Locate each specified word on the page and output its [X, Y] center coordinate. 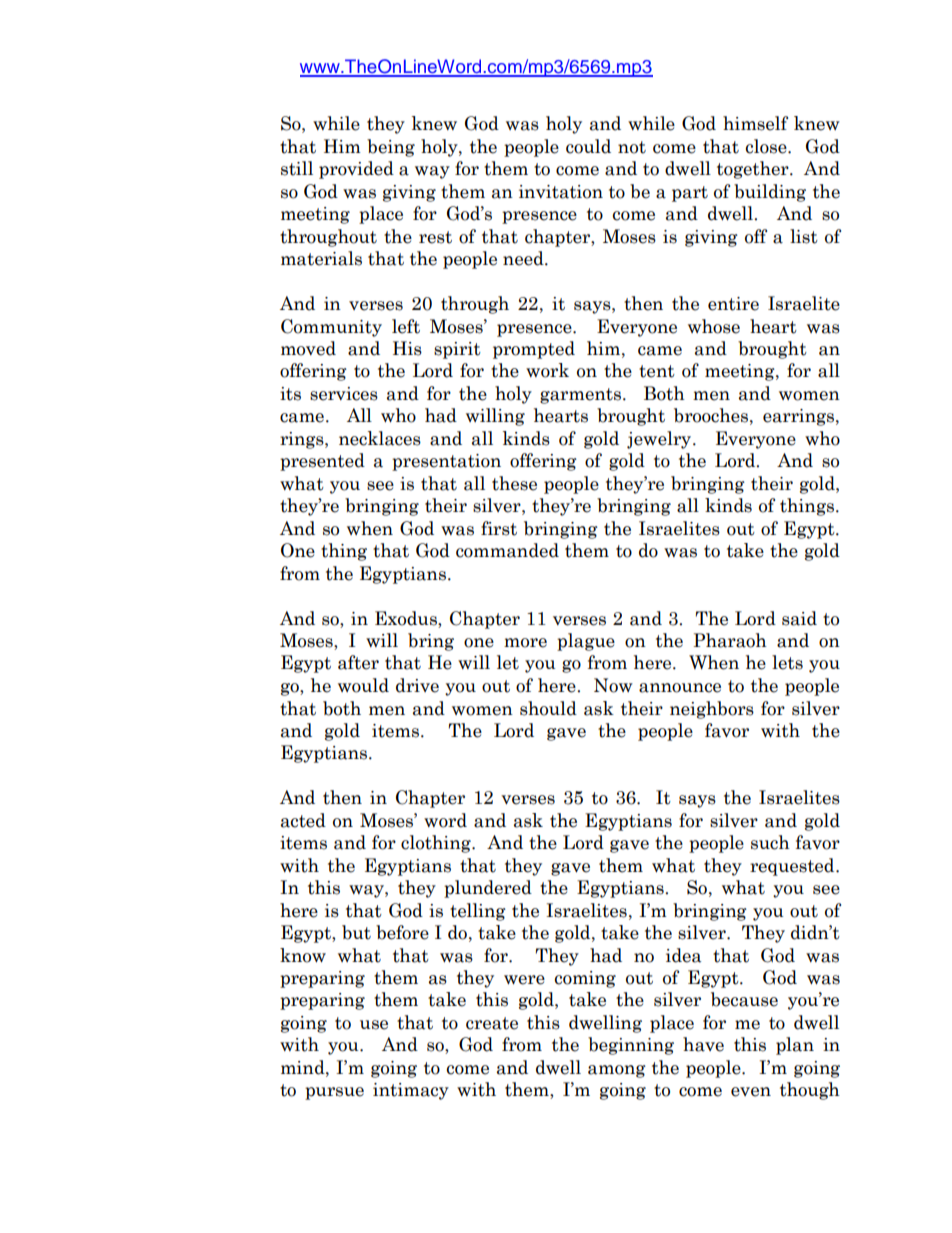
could [588, 146]
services [344, 394]
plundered [488, 889]
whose [714, 326]
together [754, 170]
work [547, 370]
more [525, 643]
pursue [334, 1093]
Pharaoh [730, 640]
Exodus [407, 618]
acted [303, 820]
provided [356, 170]
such [770, 842]
